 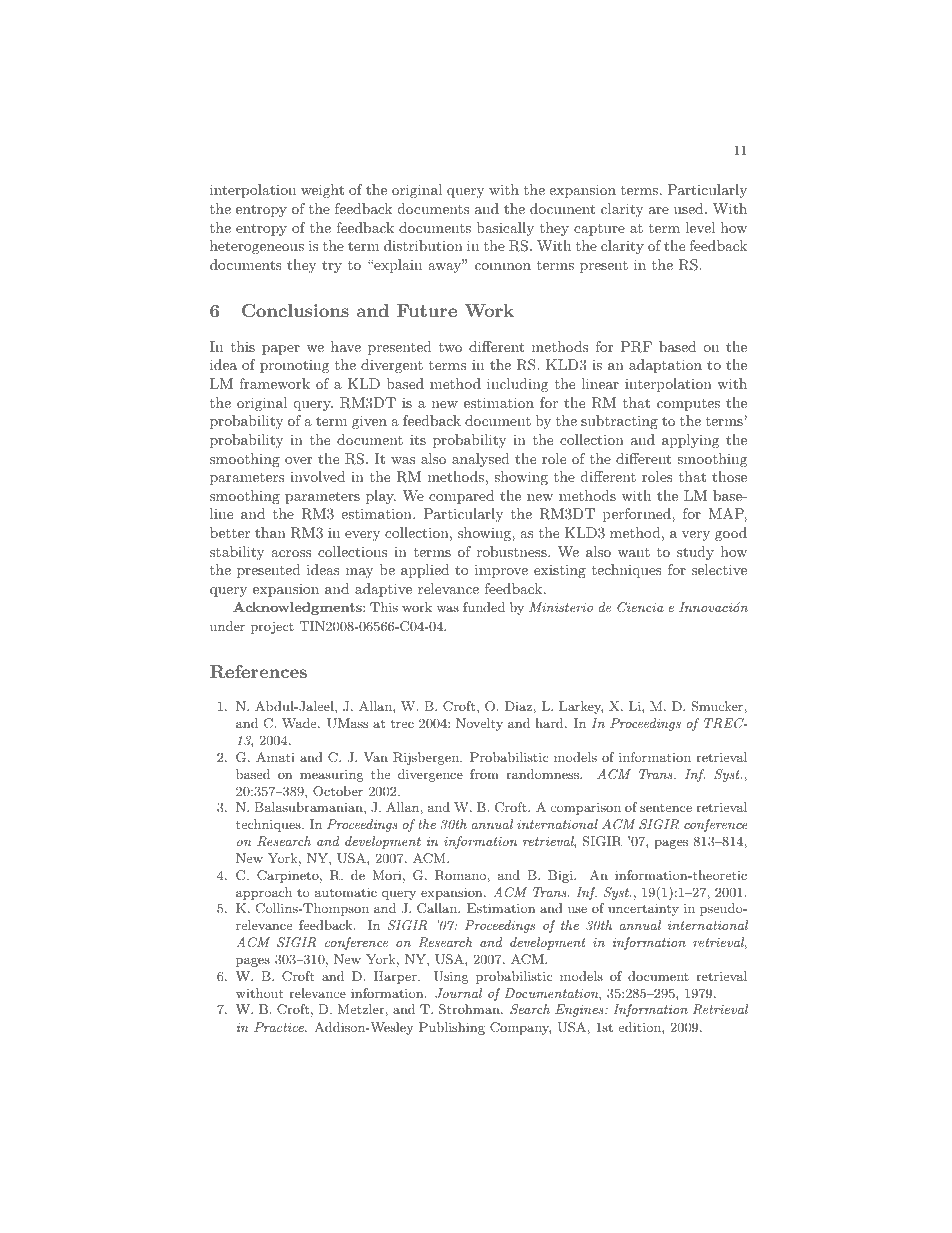 What do you see at coordinates (322, 191) in the screenshot?
I see `weight` at bounding box center [322, 191].
